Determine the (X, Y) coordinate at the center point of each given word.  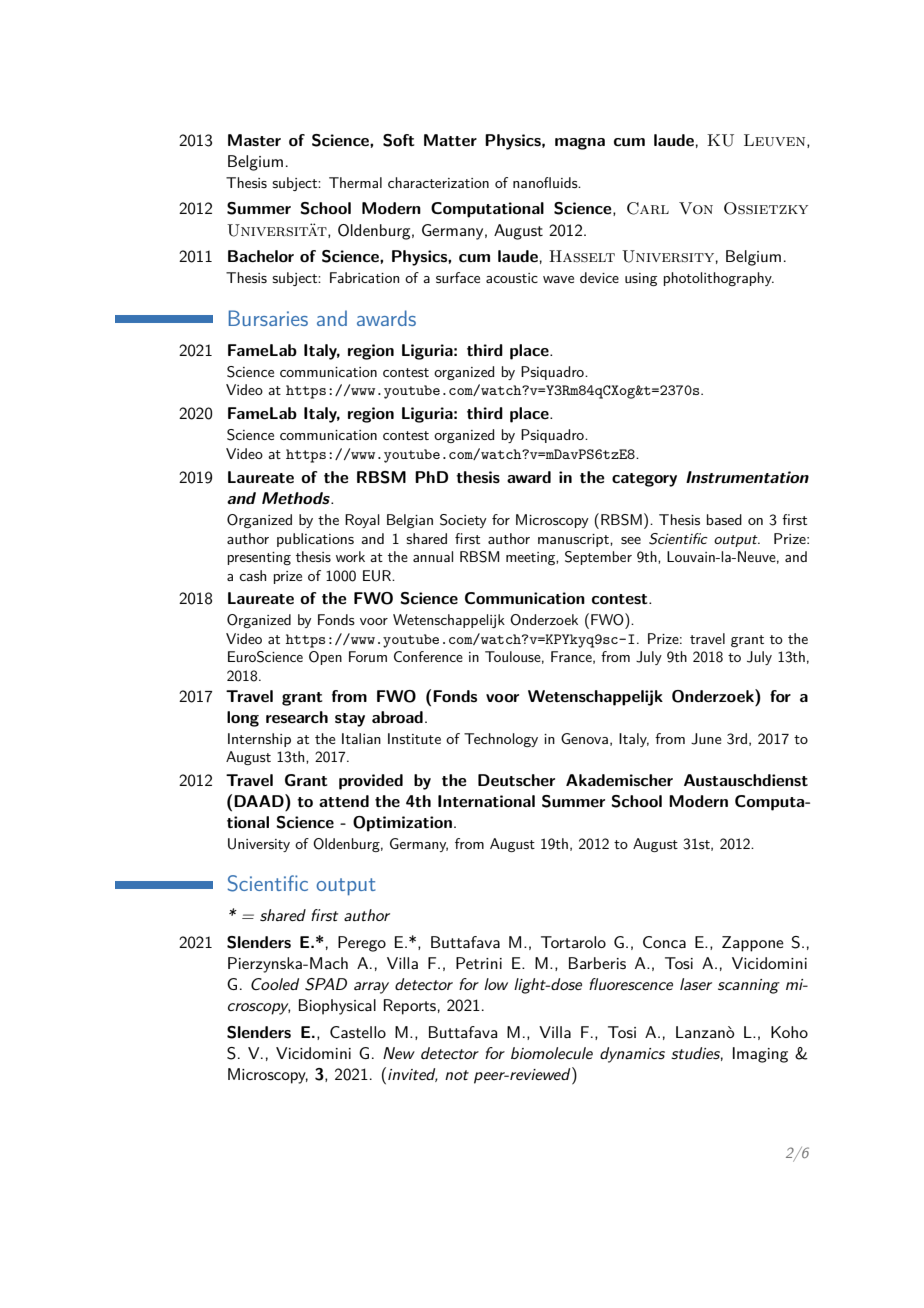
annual (433, 556)
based (724, 519)
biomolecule (552, 1053)
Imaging (760, 1055)
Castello (358, 1032)
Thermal (355, 182)
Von (696, 208)
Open (325, 658)
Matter (450, 140)
